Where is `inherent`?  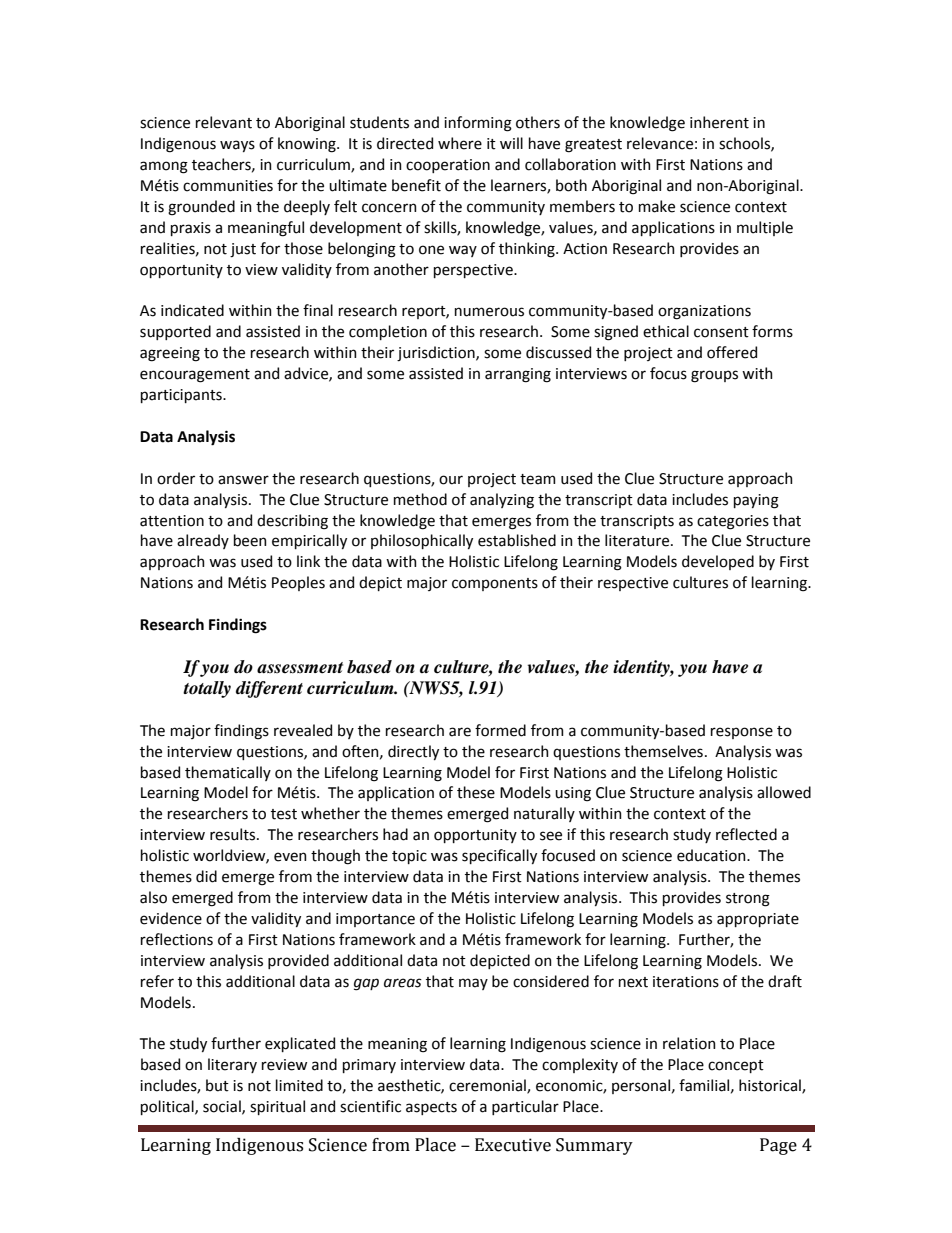 inherent is located at coordinates (719, 122).
